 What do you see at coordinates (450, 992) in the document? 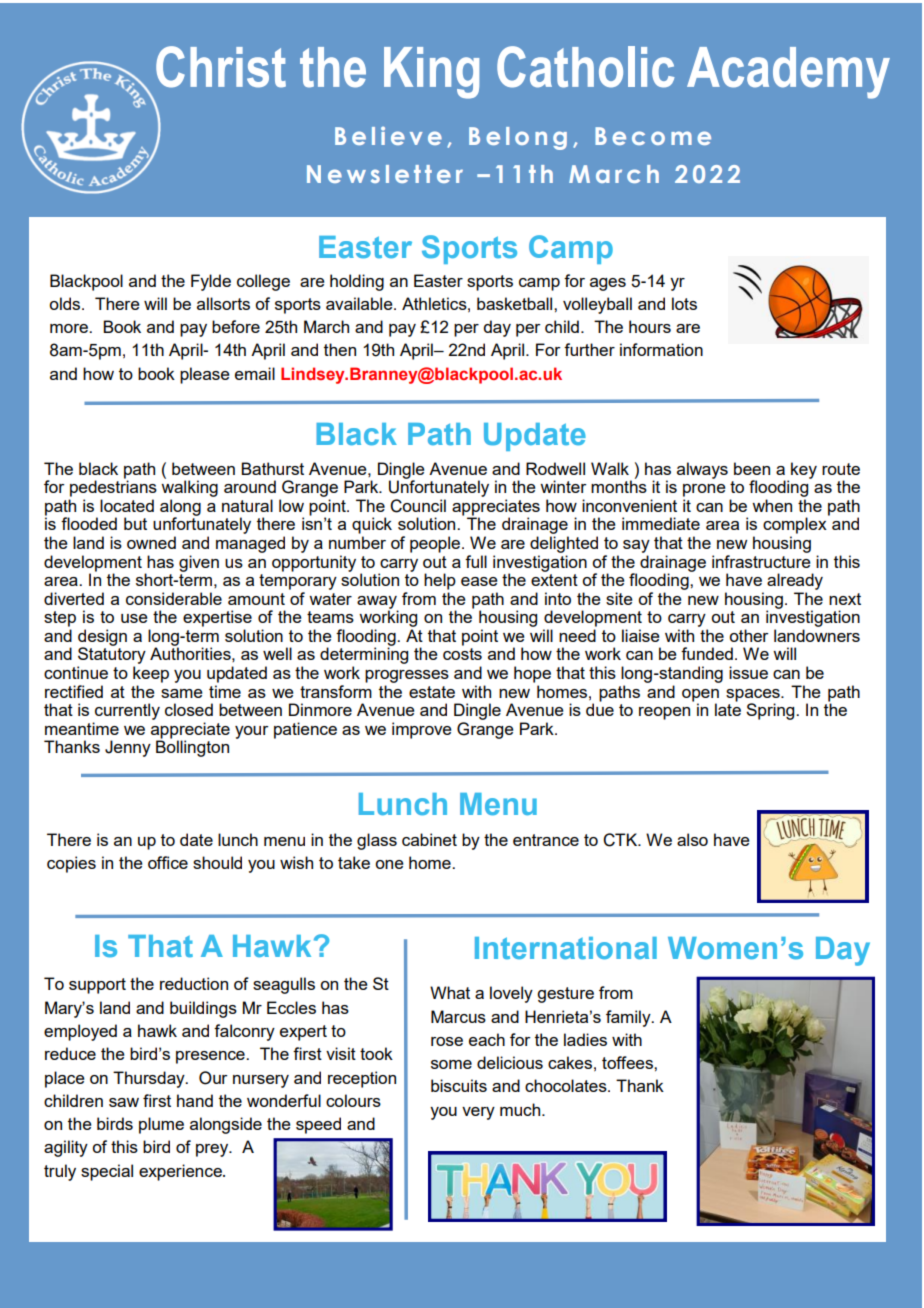
I see `What` at bounding box center [450, 992].
